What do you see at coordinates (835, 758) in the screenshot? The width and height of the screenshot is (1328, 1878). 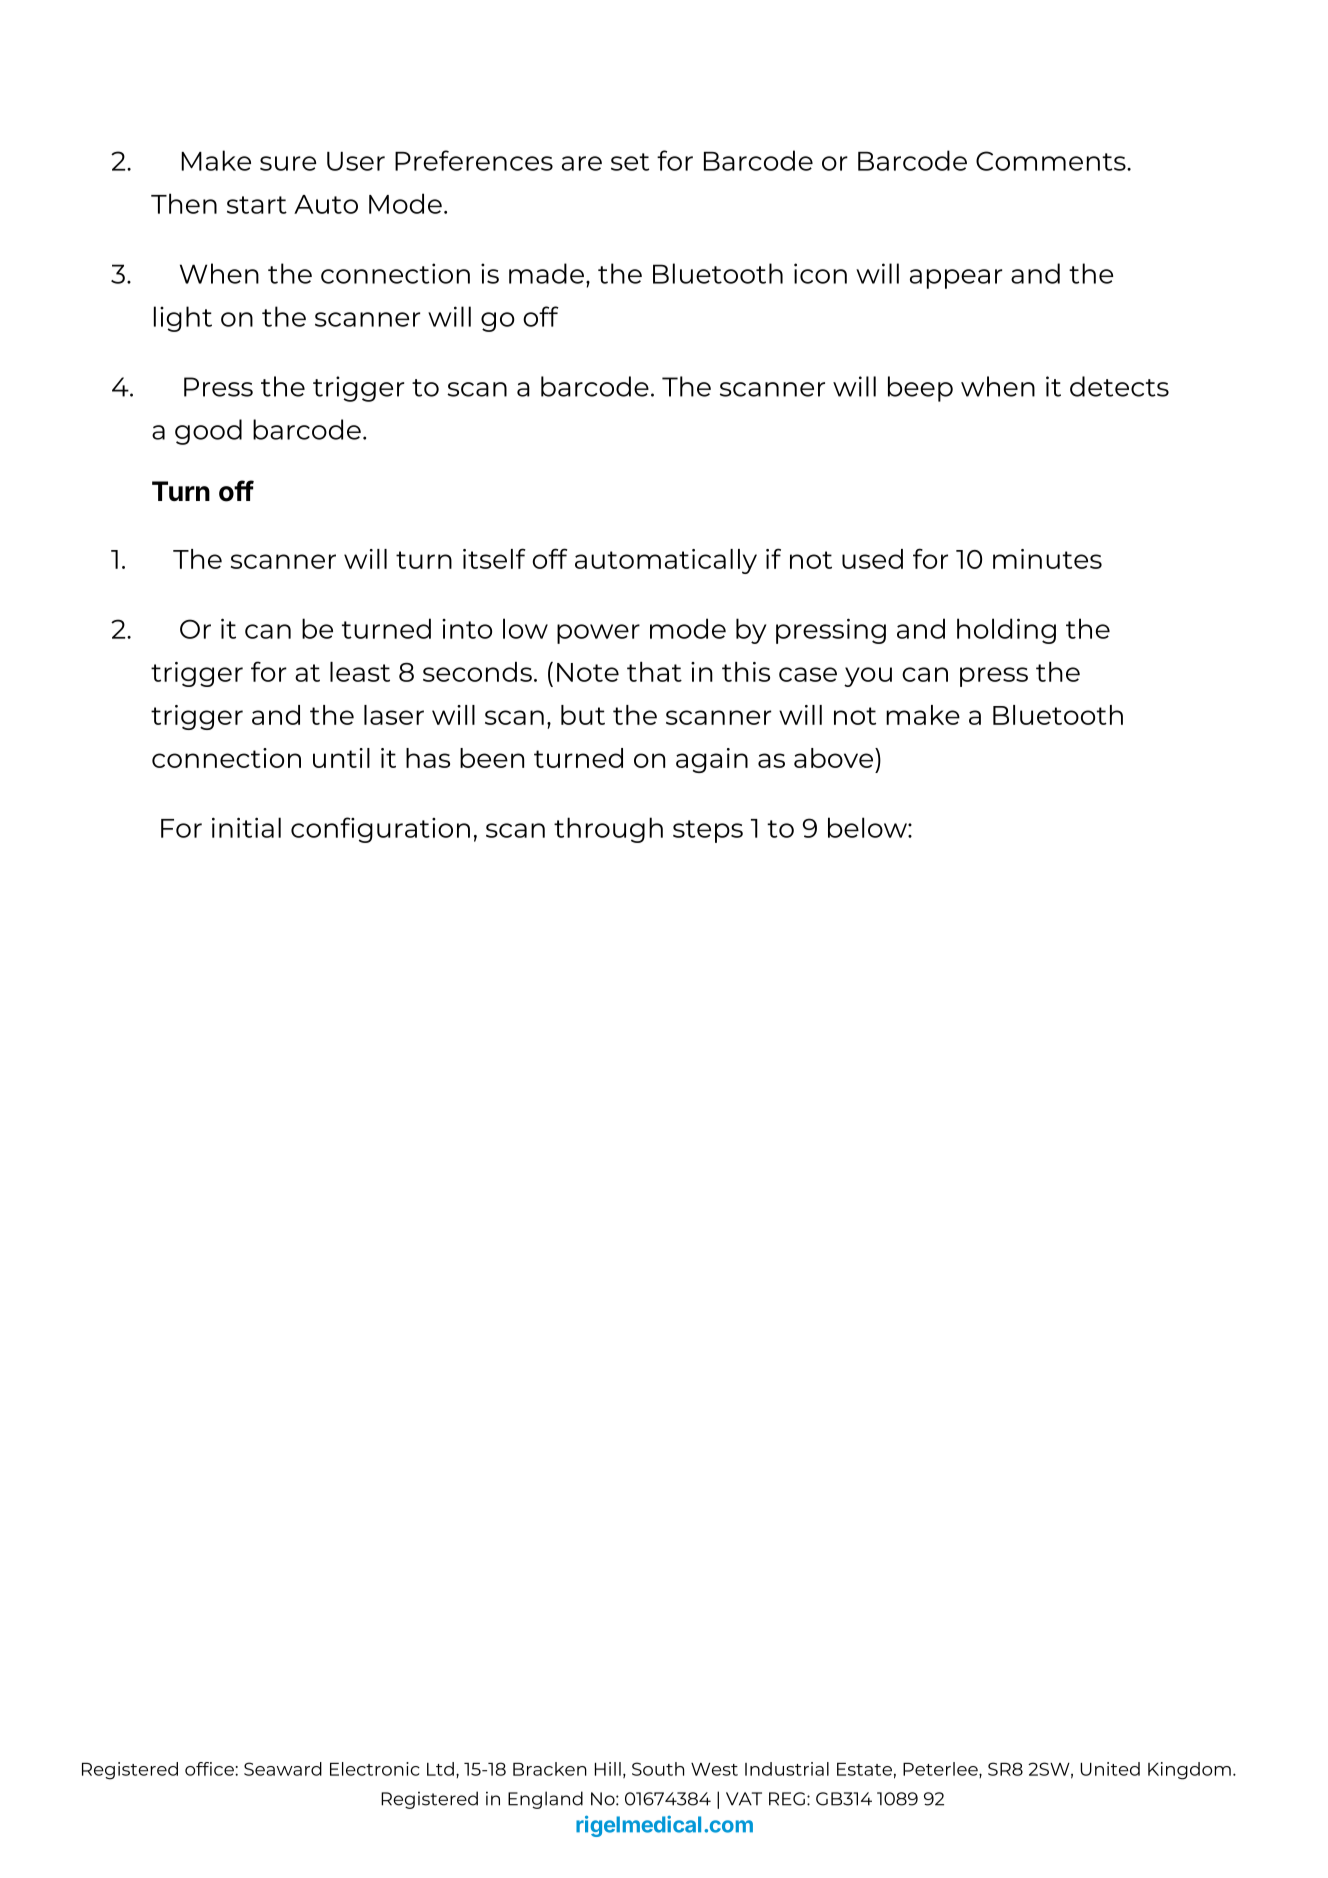 I see `above` at bounding box center [835, 758].
